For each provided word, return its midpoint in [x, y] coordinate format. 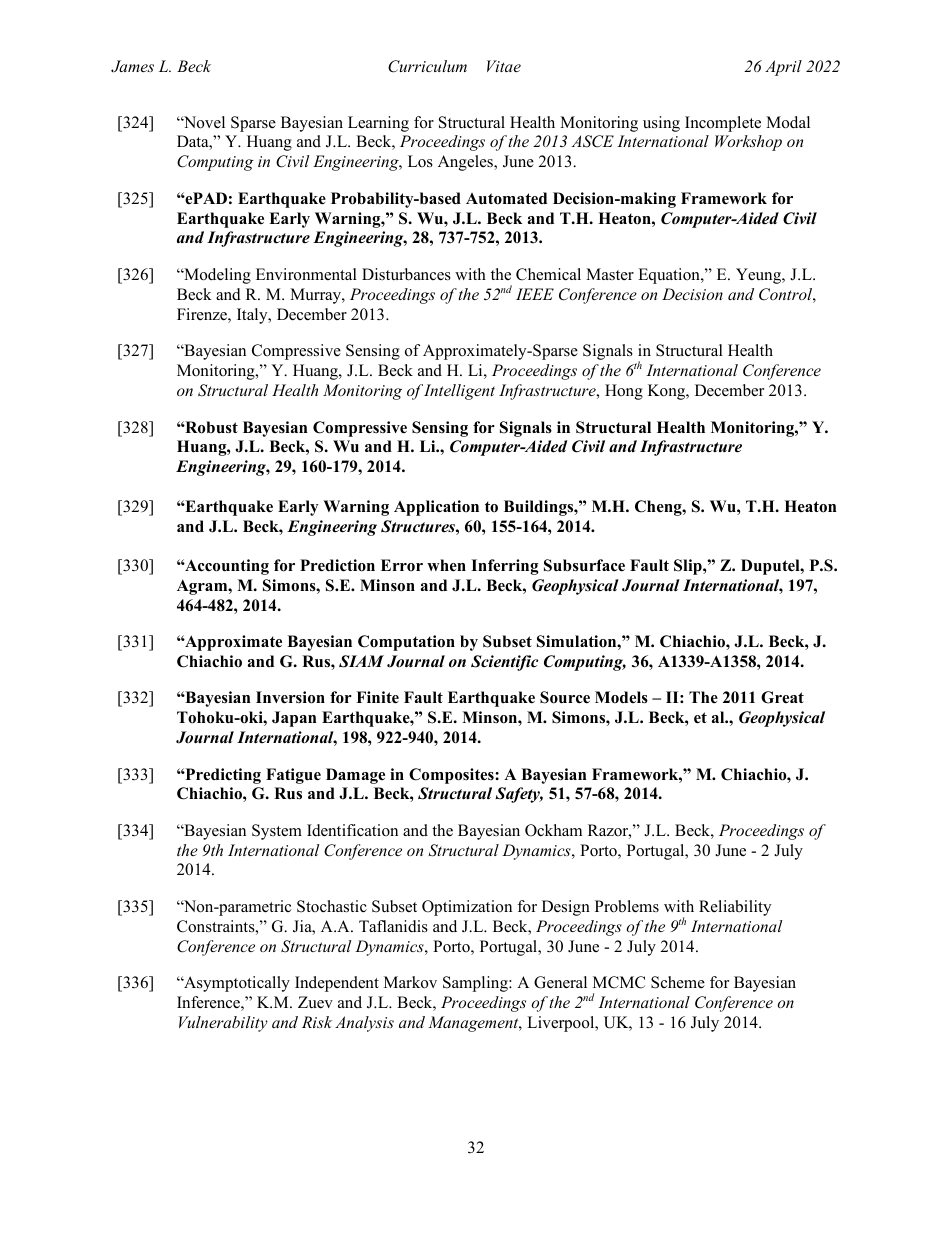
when [446, 565]
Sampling [476, 984]
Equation [670, 276]
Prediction [337, 565]
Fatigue [293, 776]
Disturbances [406, 274]
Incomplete [723, 124]
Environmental [306, 274]
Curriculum [427, 66]
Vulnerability [223, 1024]
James [132, 66]
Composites [452, 776]
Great [782, 697]
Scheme [678, 982]
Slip [689, 567]
